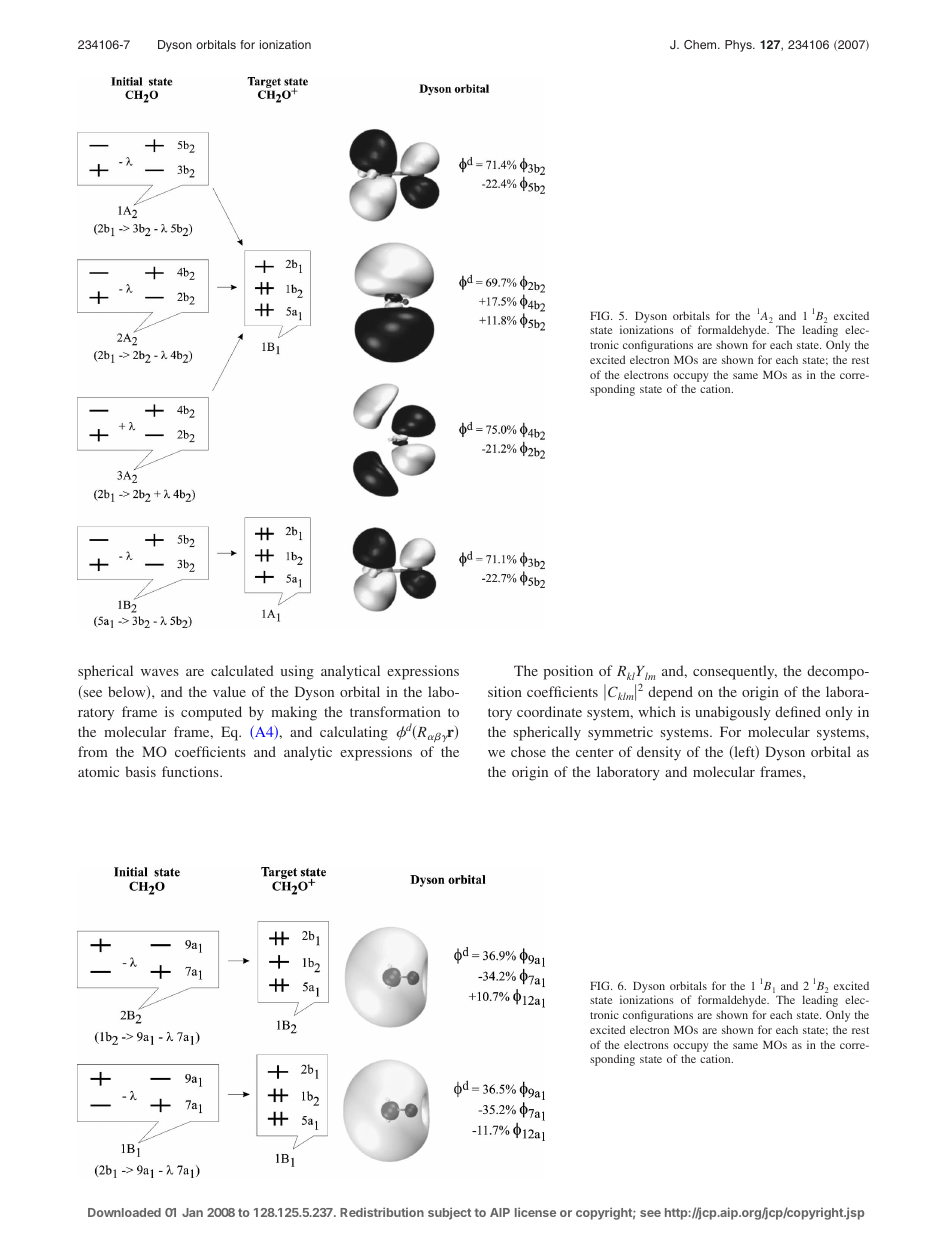 This screenshot has width=952, height=1233. I want to click on density, so click(659, 753).
